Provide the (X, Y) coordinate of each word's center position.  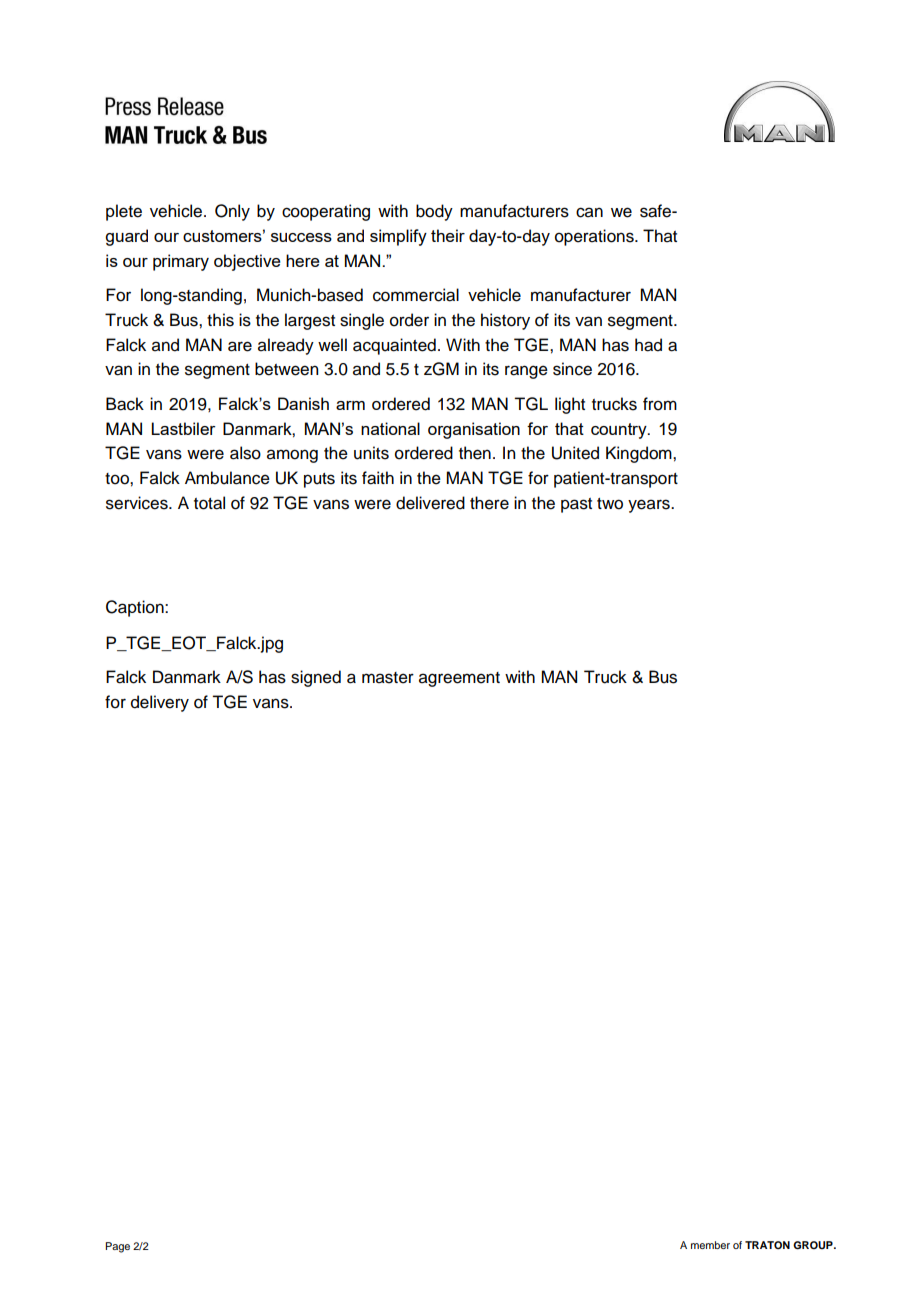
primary (181, 262)
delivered (430, 503)
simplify (398, 237)
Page (117, 1247)
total (209, 503)
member (710, 1245)
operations (595, 237)
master (388, 678)
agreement (459, 679)
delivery (160, 703)
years (650, 506)
